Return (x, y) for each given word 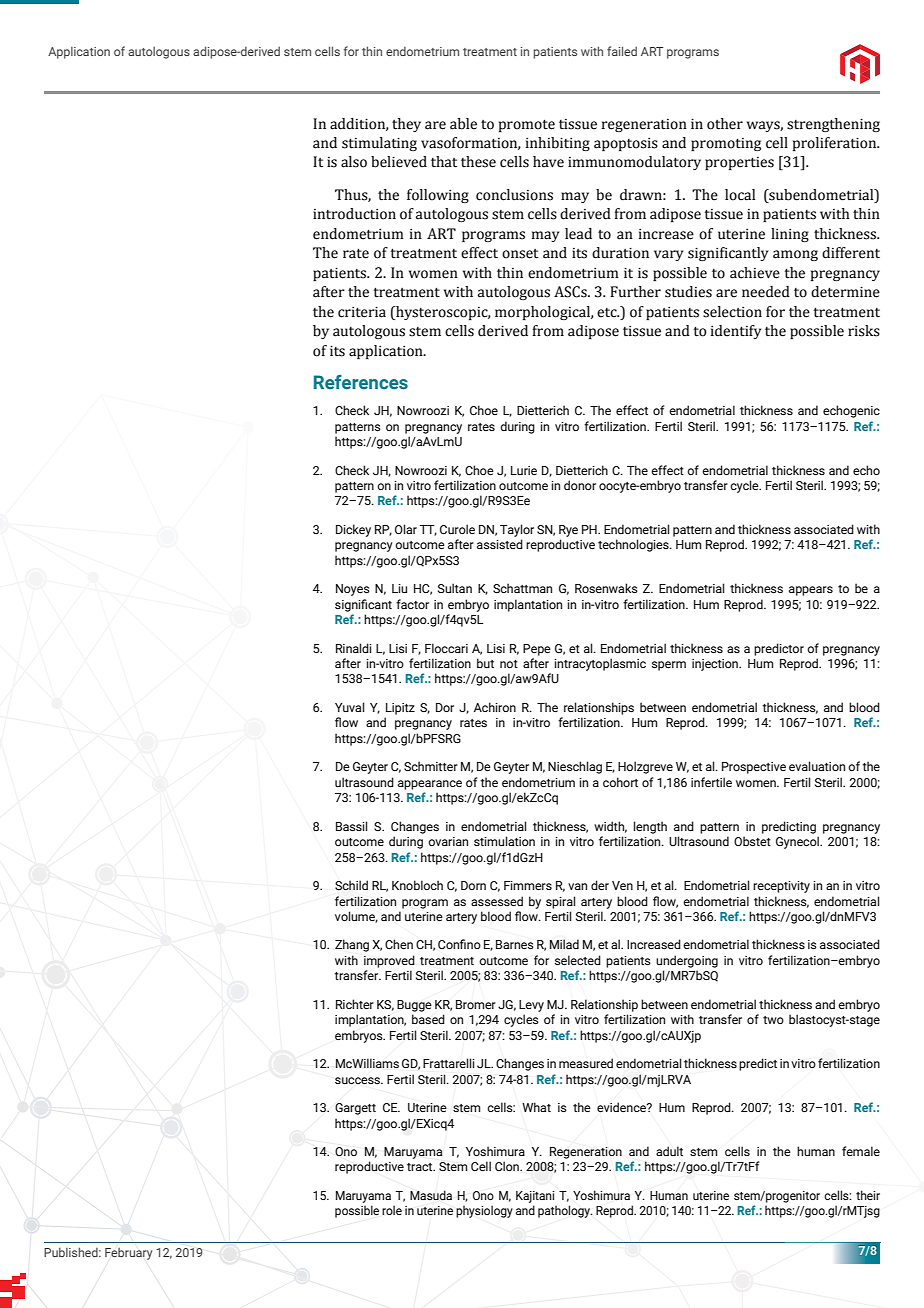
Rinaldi (354, 648)
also (354, 162)
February (128, 1254)
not (509, 664)
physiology (484, 1211)
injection (716, 665)
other (725, 124)
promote (527, 125)
